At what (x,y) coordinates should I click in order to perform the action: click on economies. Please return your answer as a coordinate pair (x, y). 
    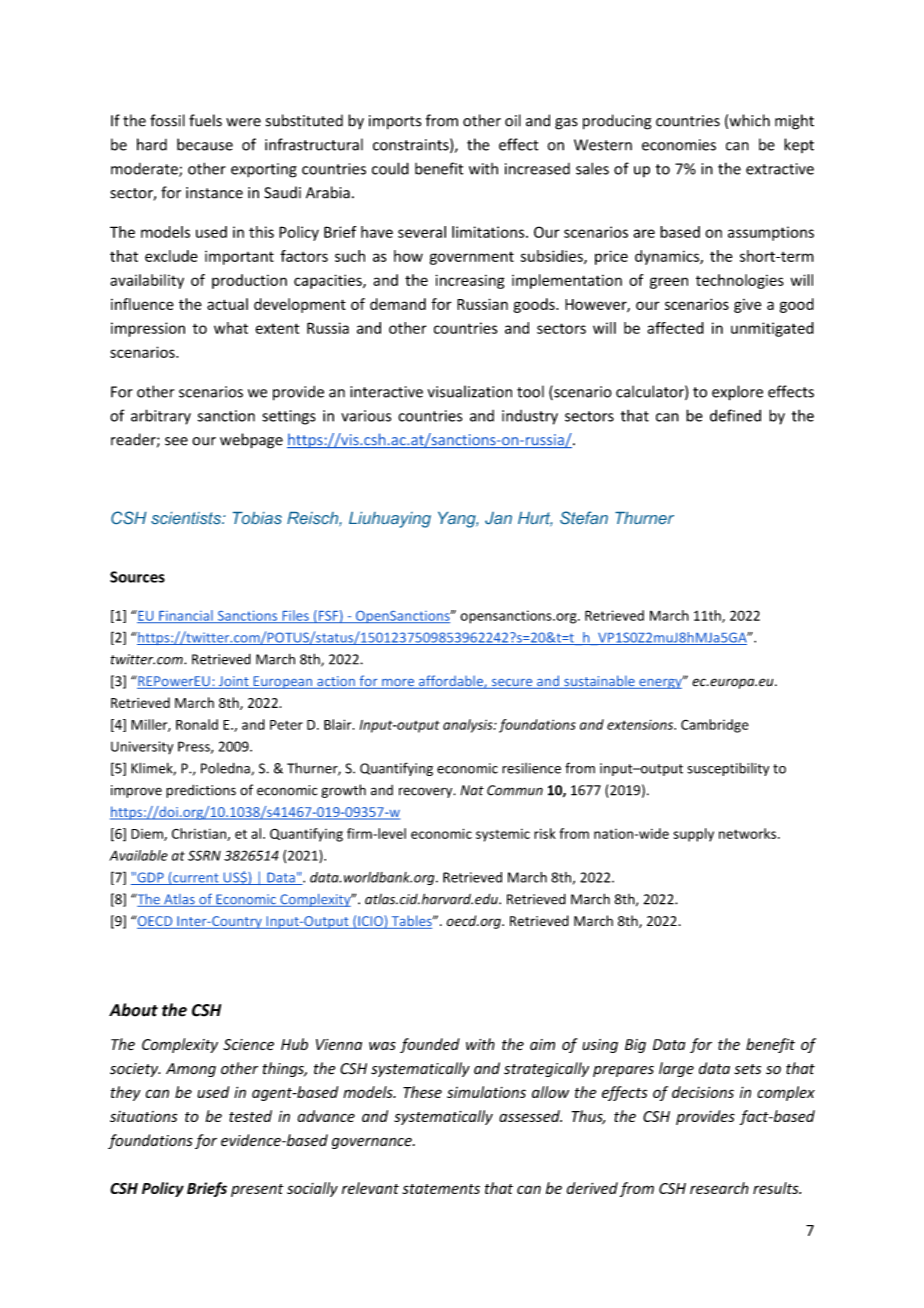
    Looking at the image, I should click on (679, 145).
